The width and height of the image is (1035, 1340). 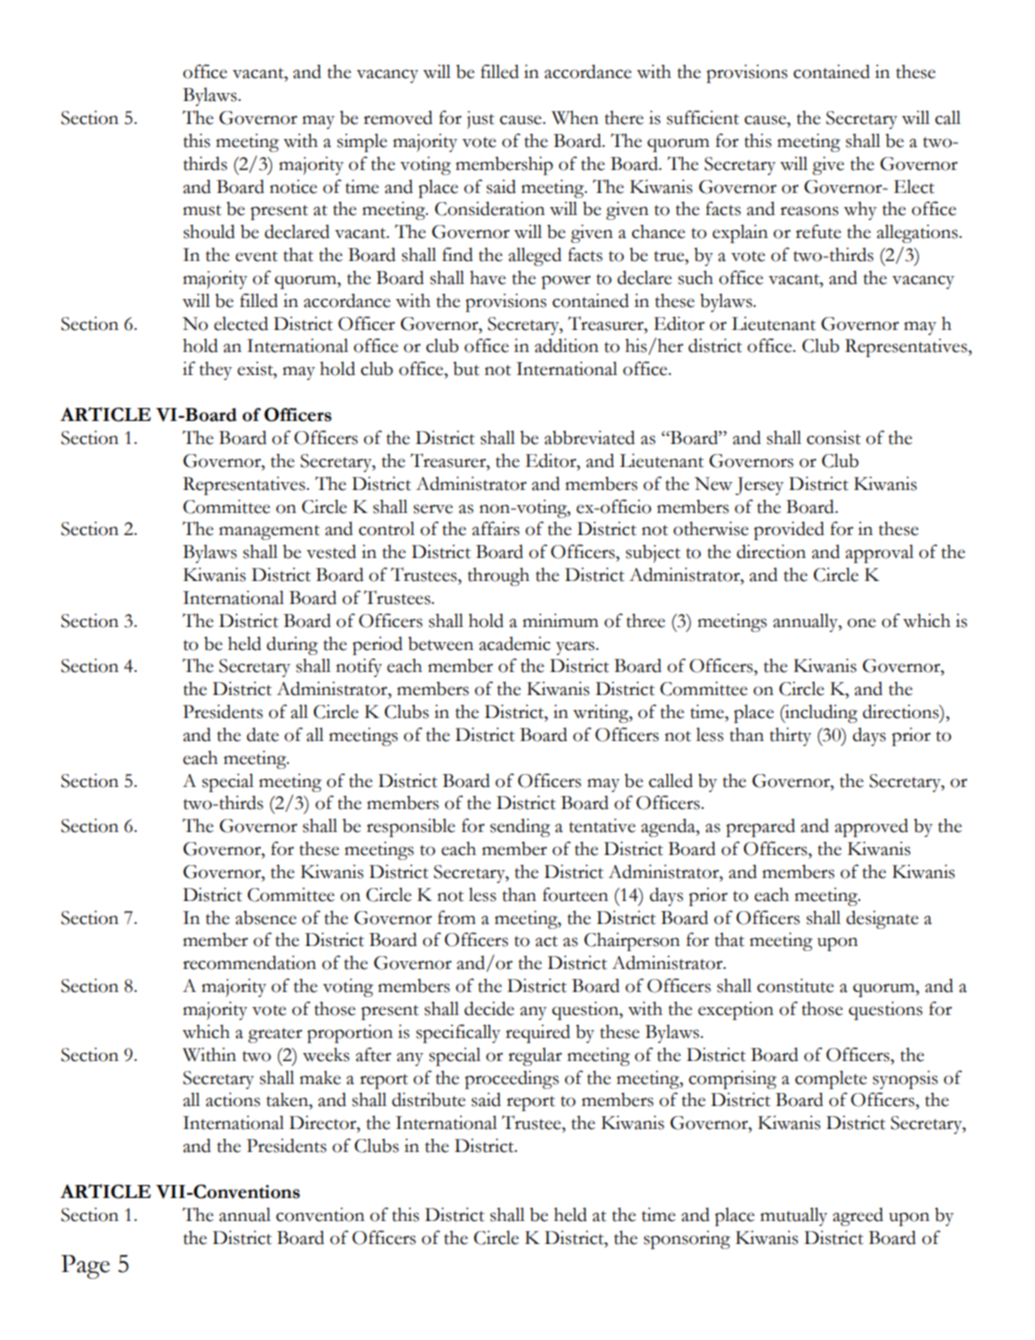 I want to click on affairs, so click(x=496, y=528).
